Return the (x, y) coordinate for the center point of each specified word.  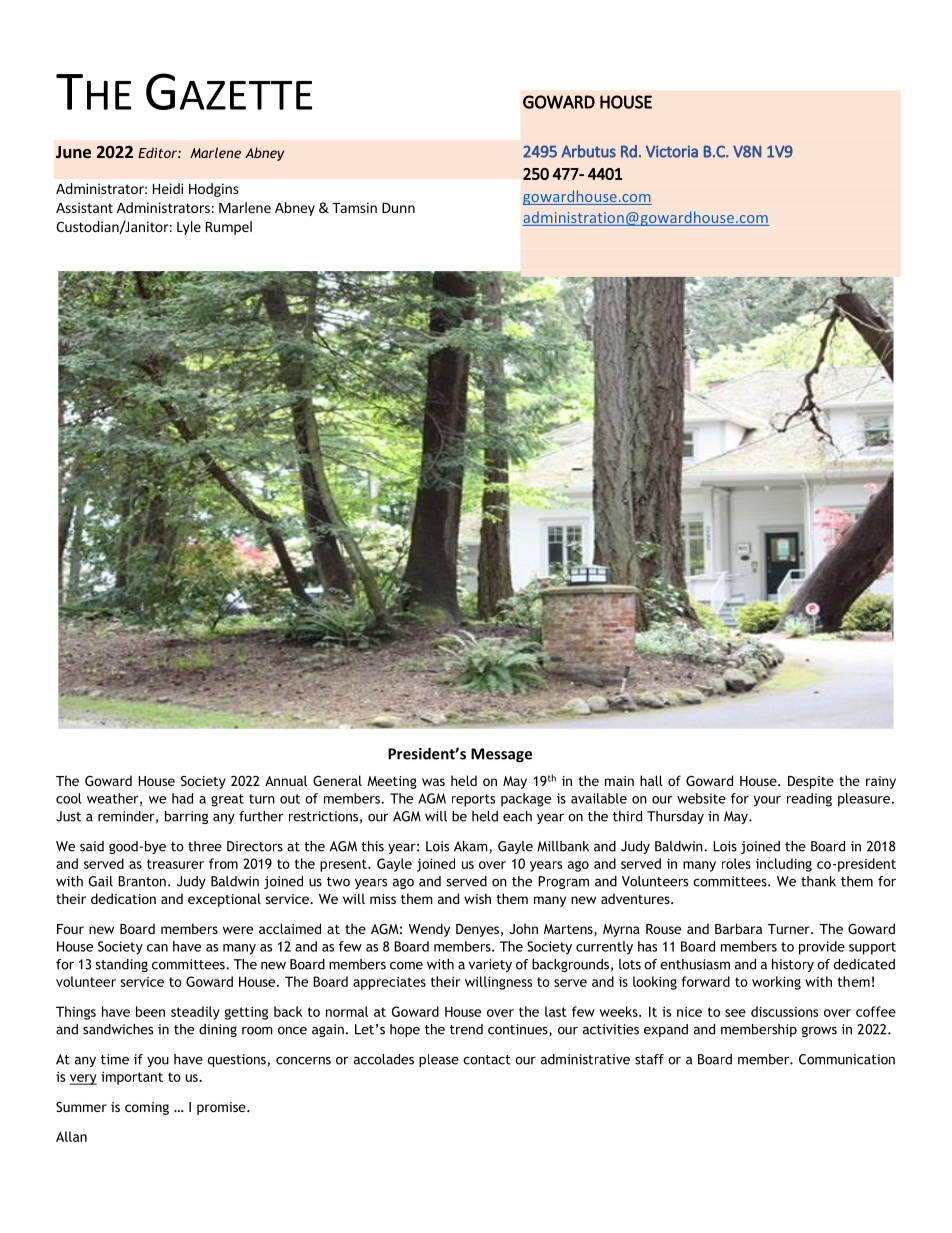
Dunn (398, 208)
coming (147, 1108)
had (182, 798)
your (767, 801)
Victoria (672, 151)
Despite (811, 782)
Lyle (189, 228)
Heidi (168, 188)
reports (473, 800)
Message (501, 755)
